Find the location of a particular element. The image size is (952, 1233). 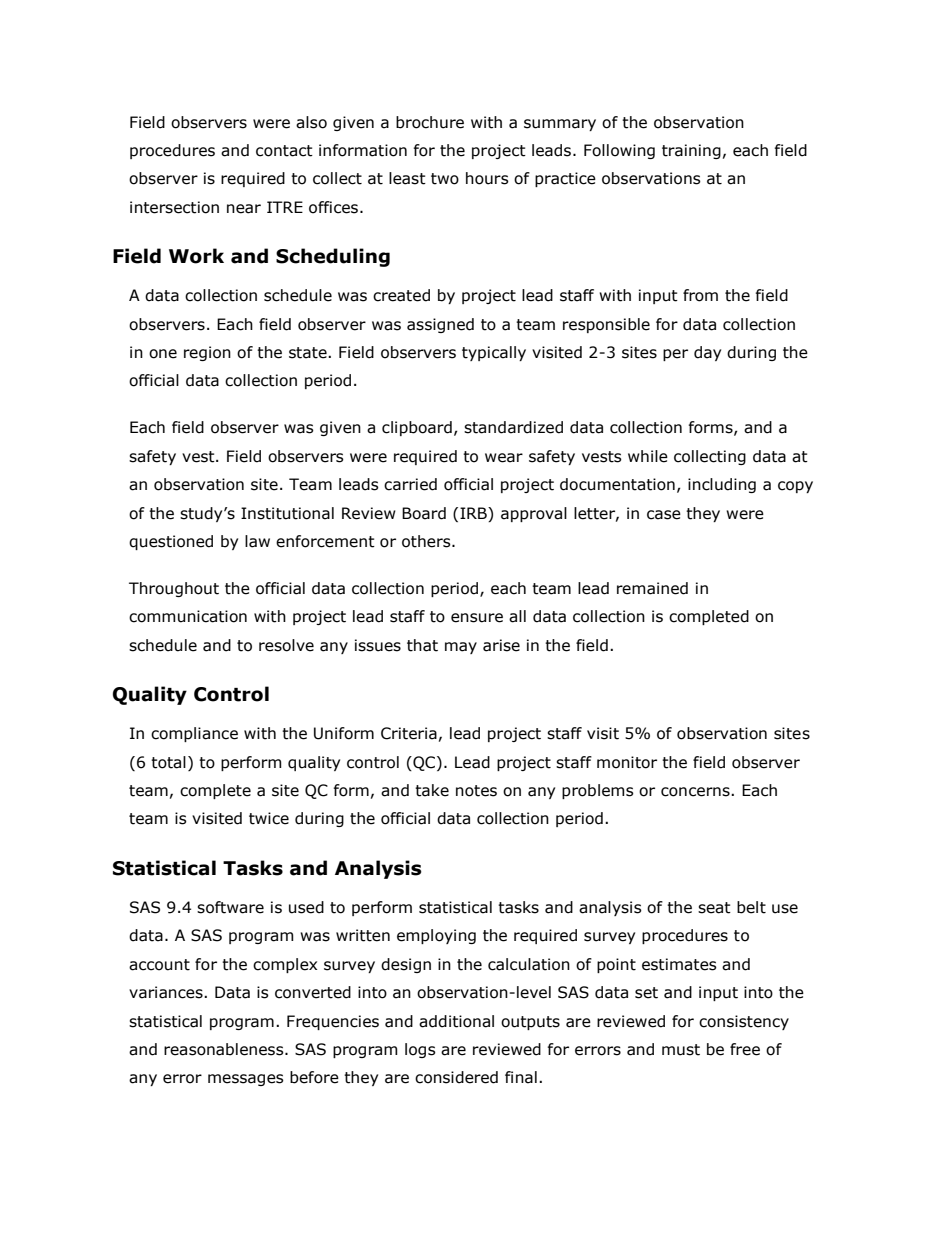

hours is located at coordinates (487, 178).
